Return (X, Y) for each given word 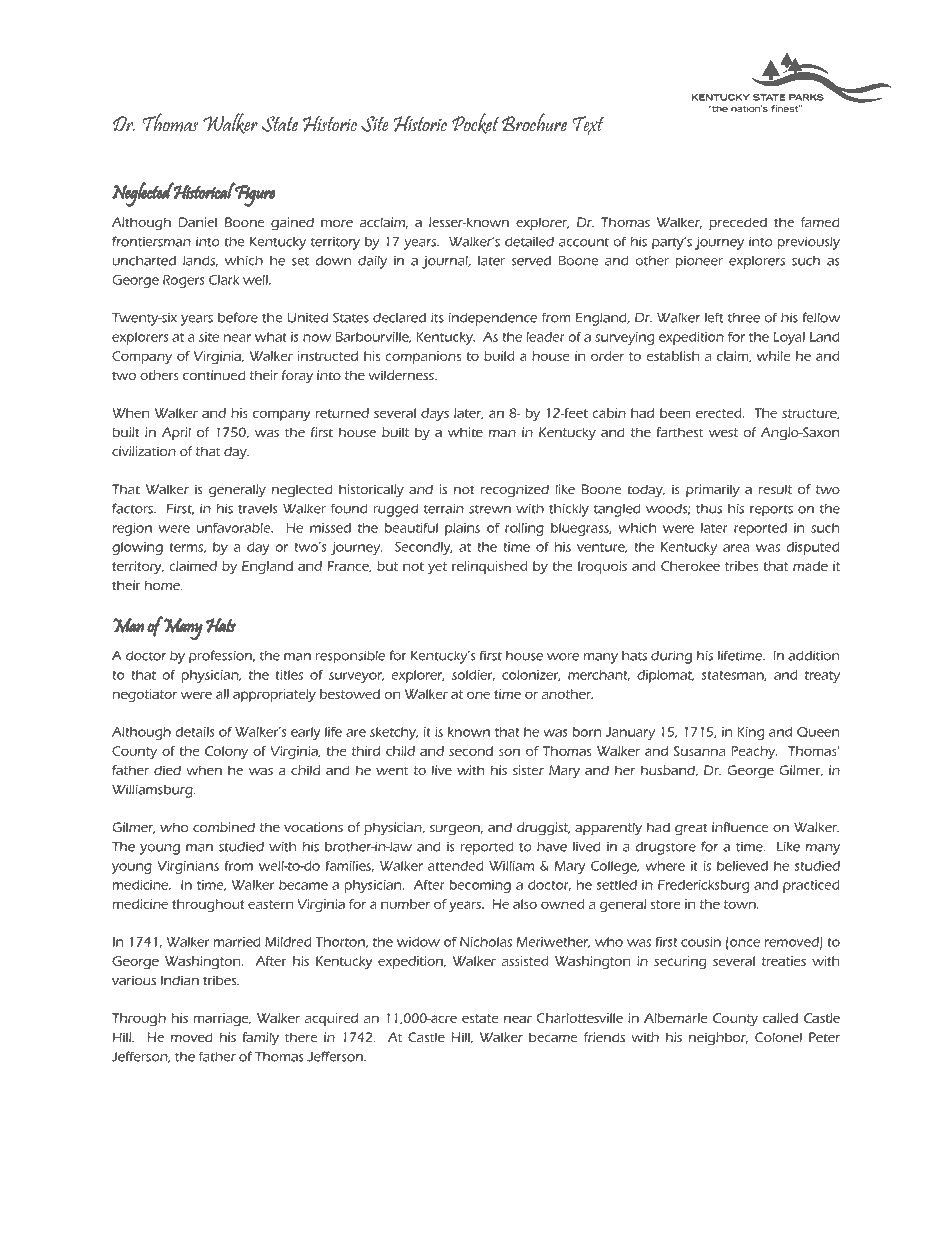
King (750, 733)
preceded (738, 223)
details (195, 732)
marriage (222, 1019)
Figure (254, 195)
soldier (473, 675)
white (465, 432)
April (176, 433)
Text (588, 125)
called (780, 1018)
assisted (525, 961)
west (723, 432)
